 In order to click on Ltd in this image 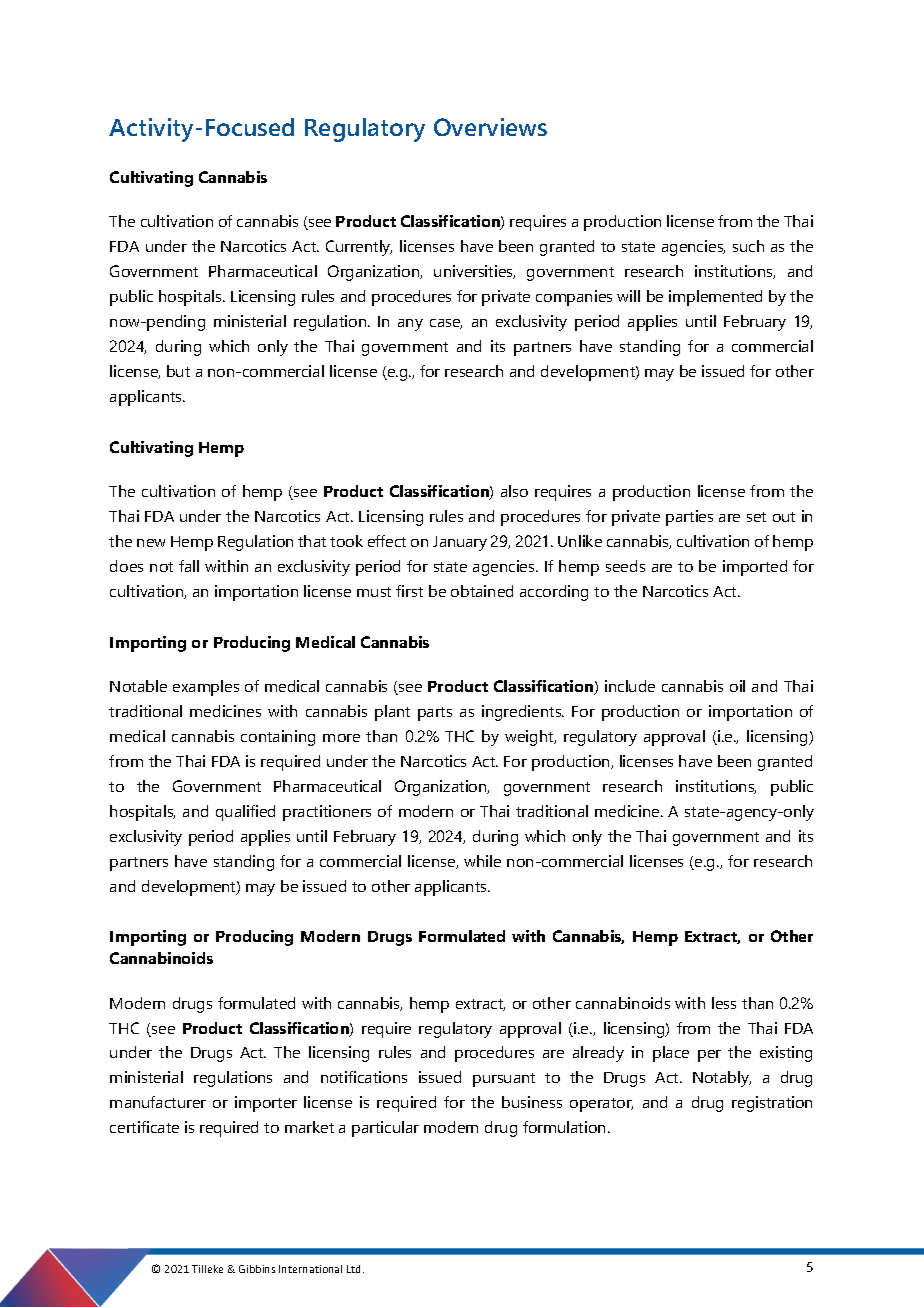, I will do `click(353, 1269)`.
